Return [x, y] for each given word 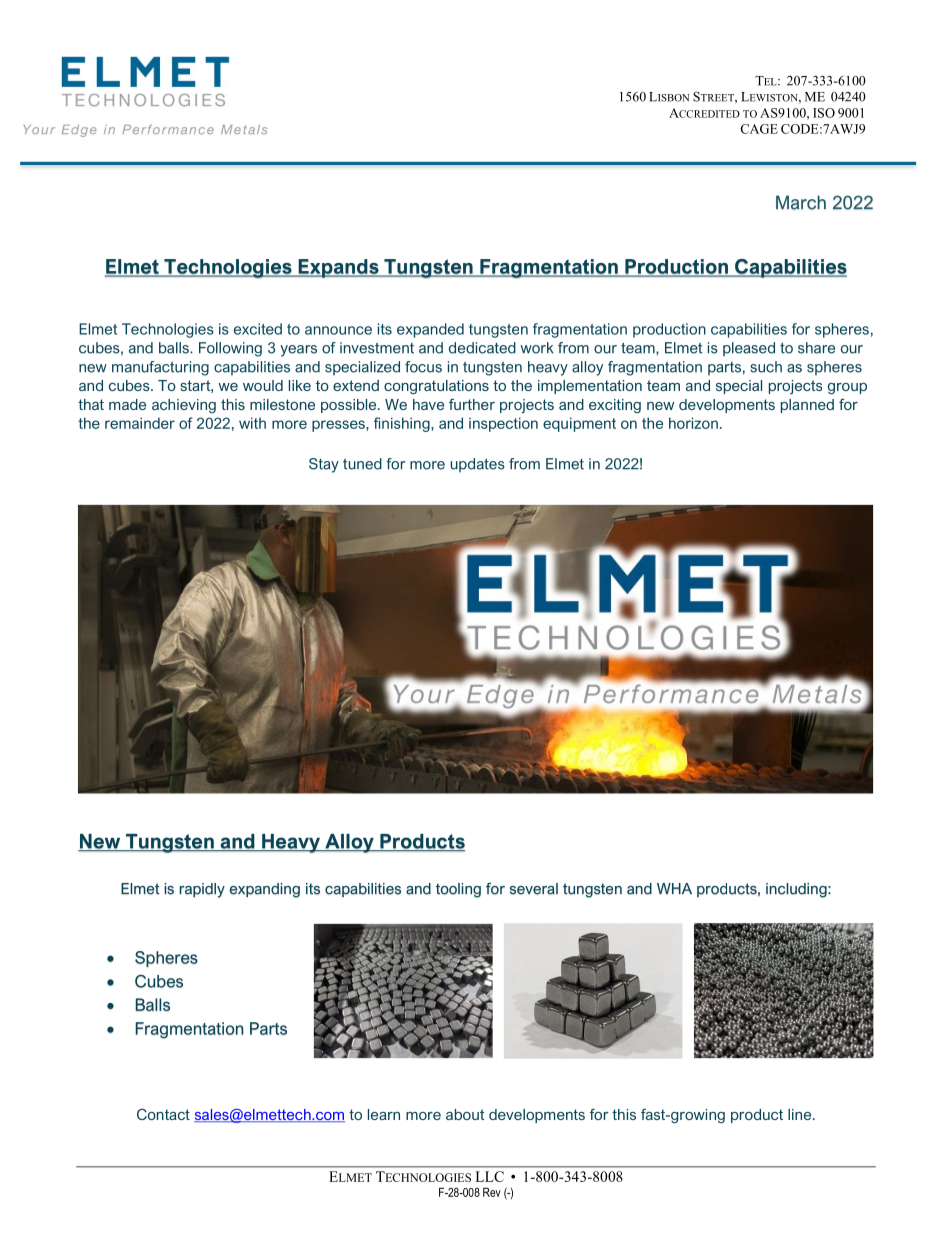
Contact [163, 1114]
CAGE [759, 129]
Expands [338, 268]
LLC [489, 1176]
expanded [430, 330]
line [801, 1114]
